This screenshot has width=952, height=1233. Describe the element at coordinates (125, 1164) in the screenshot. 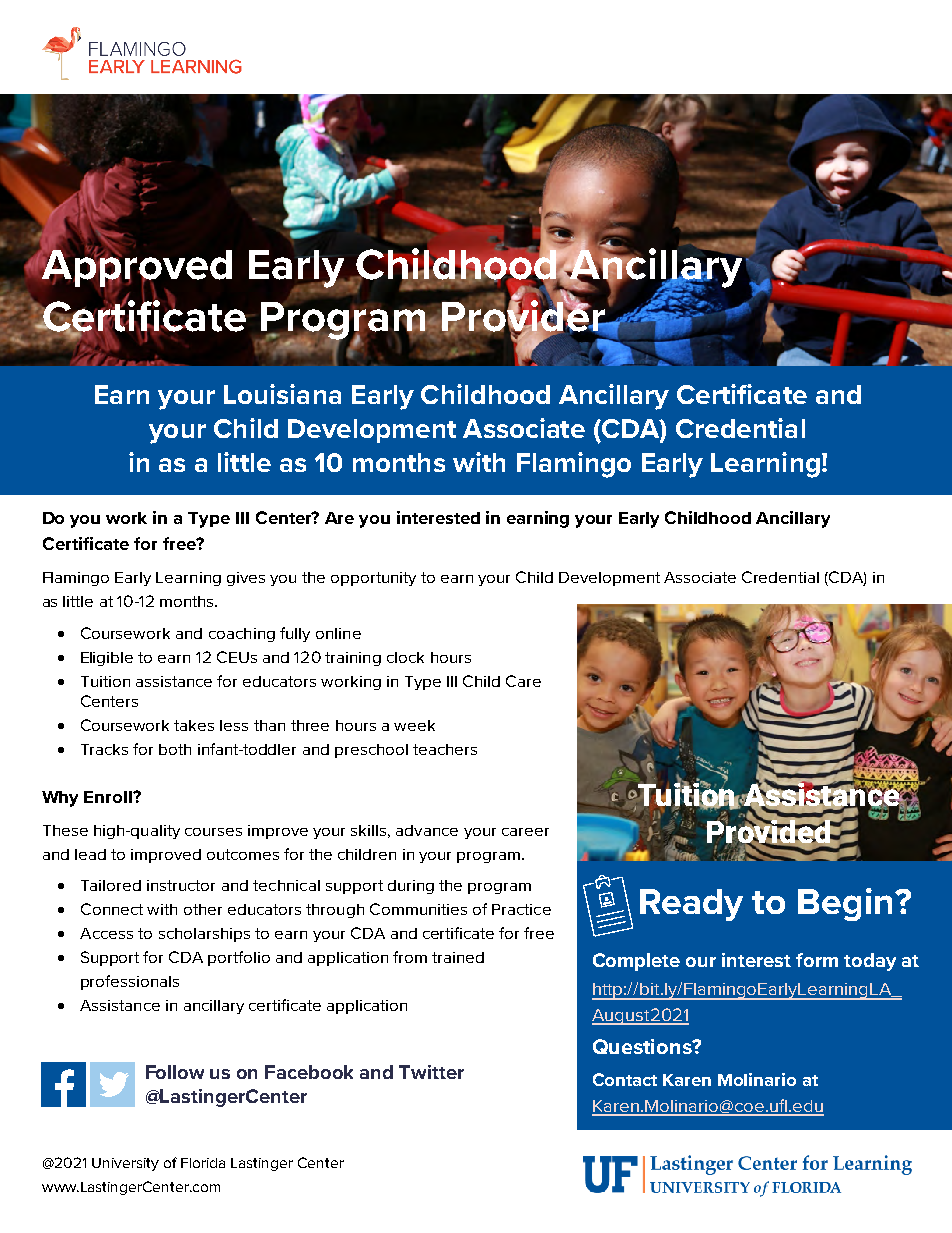

I see `University` at that location.
